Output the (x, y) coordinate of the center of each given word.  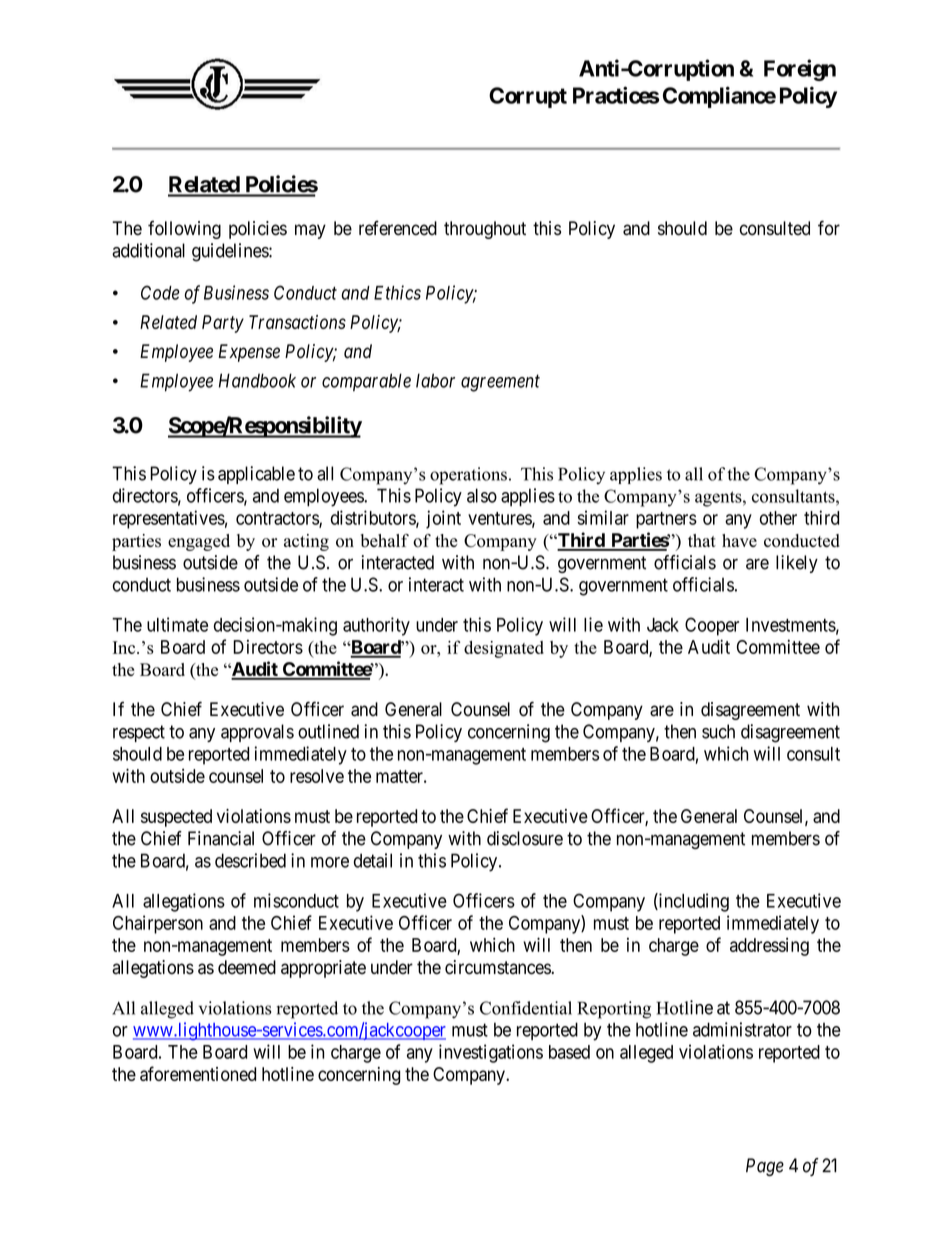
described (250, 860)
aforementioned (198, 1073)
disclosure (525, 838)
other (778, 518)
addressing (769, 947)
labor (435, 380)
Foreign (800, 70)
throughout (485, 230)
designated (504, 649)
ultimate (177, 624)
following (184, 229)
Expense (249, 353)
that (702, 540)
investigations (491, 1053)
